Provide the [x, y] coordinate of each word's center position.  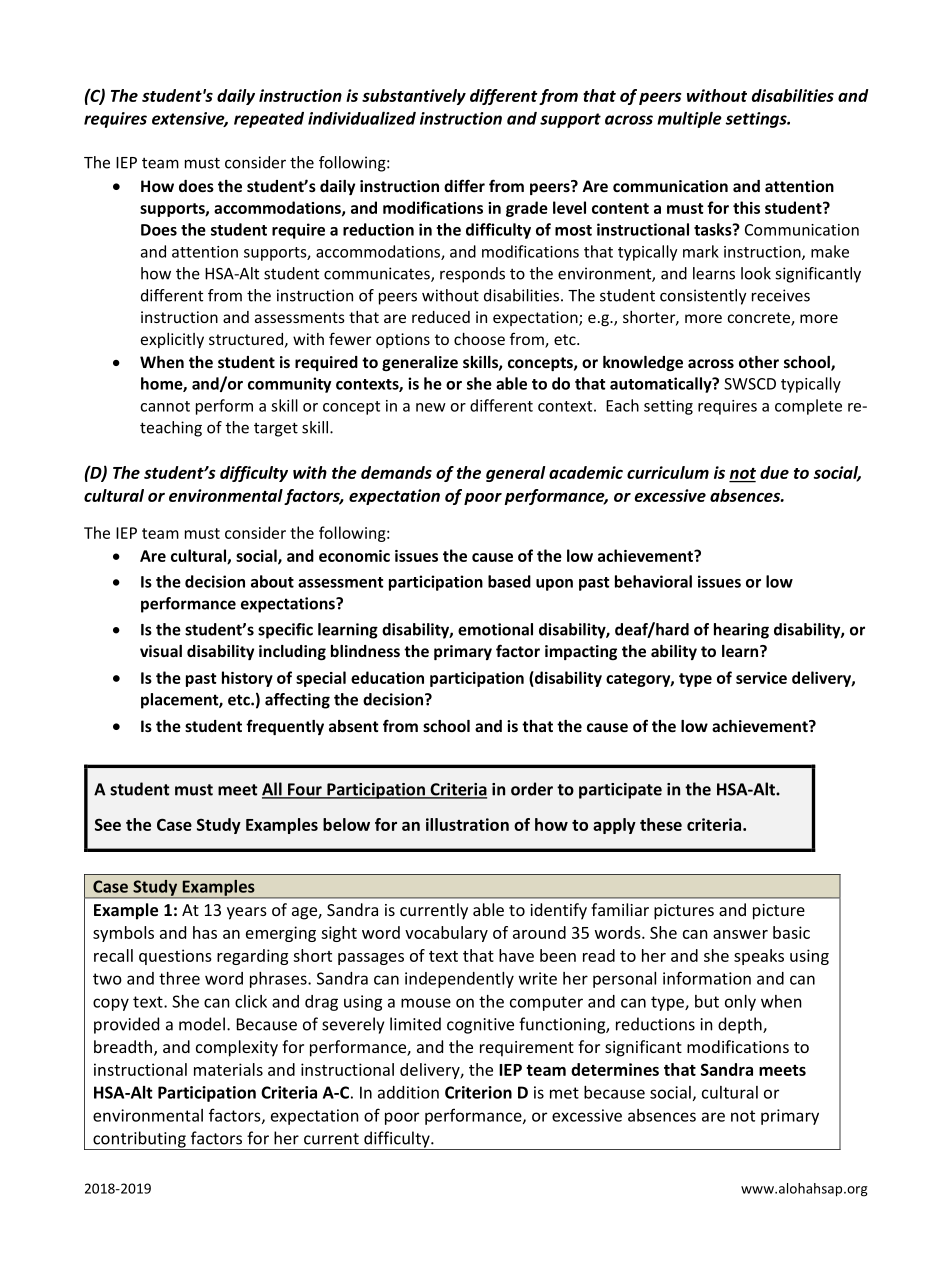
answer [740, 934]
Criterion [478, 1092]
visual [161, 651]
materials [228, 1069]
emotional [495, 629]
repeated [269, 120]
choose [479, 339]
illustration [467, 824]
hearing [741, 631]
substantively [414, 97]
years [247, 913]
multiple [689, 120]
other [759, 362]
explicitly [172, 340]
